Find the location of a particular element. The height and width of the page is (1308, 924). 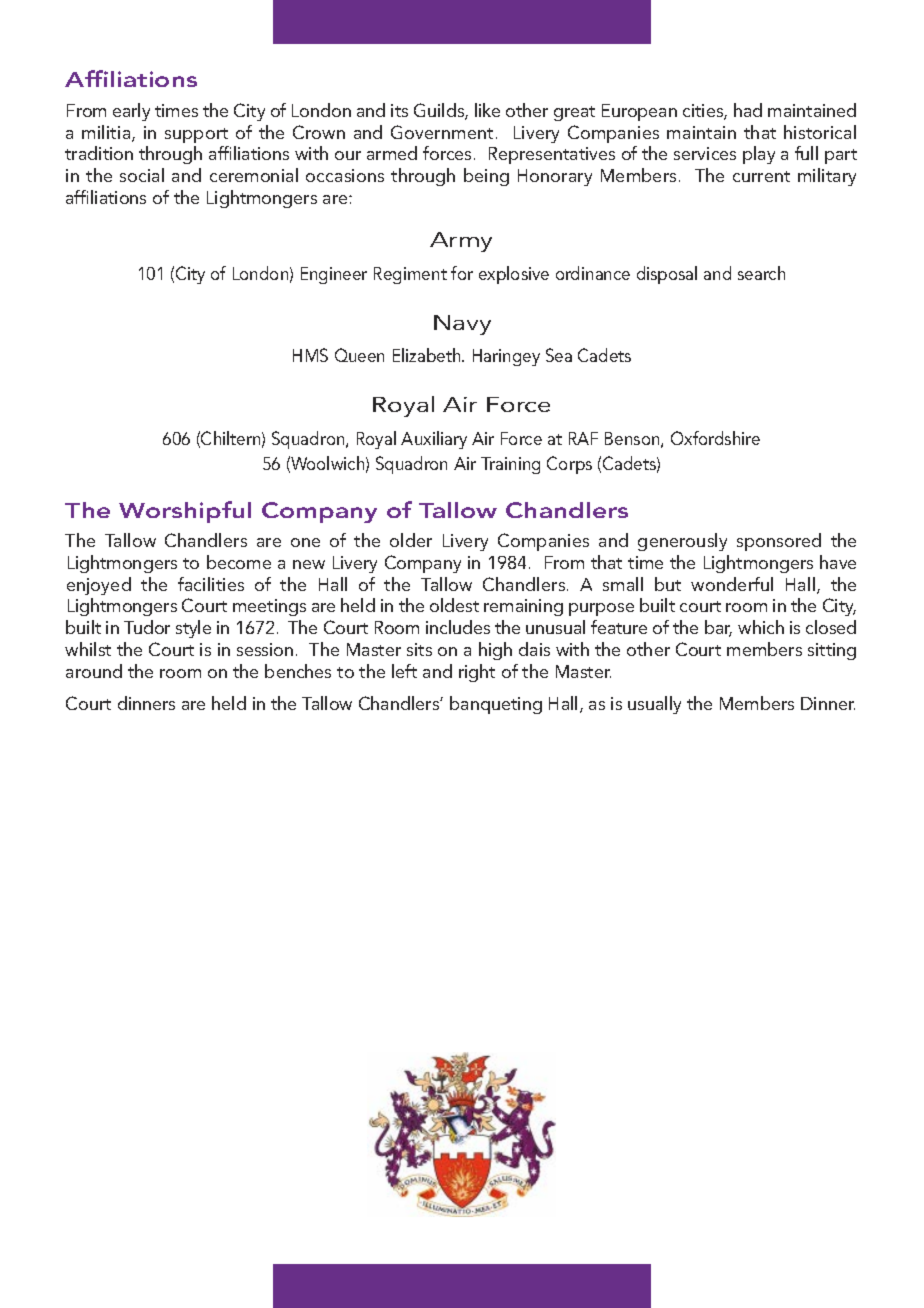

HMS is located at coordinates (310, 355).
